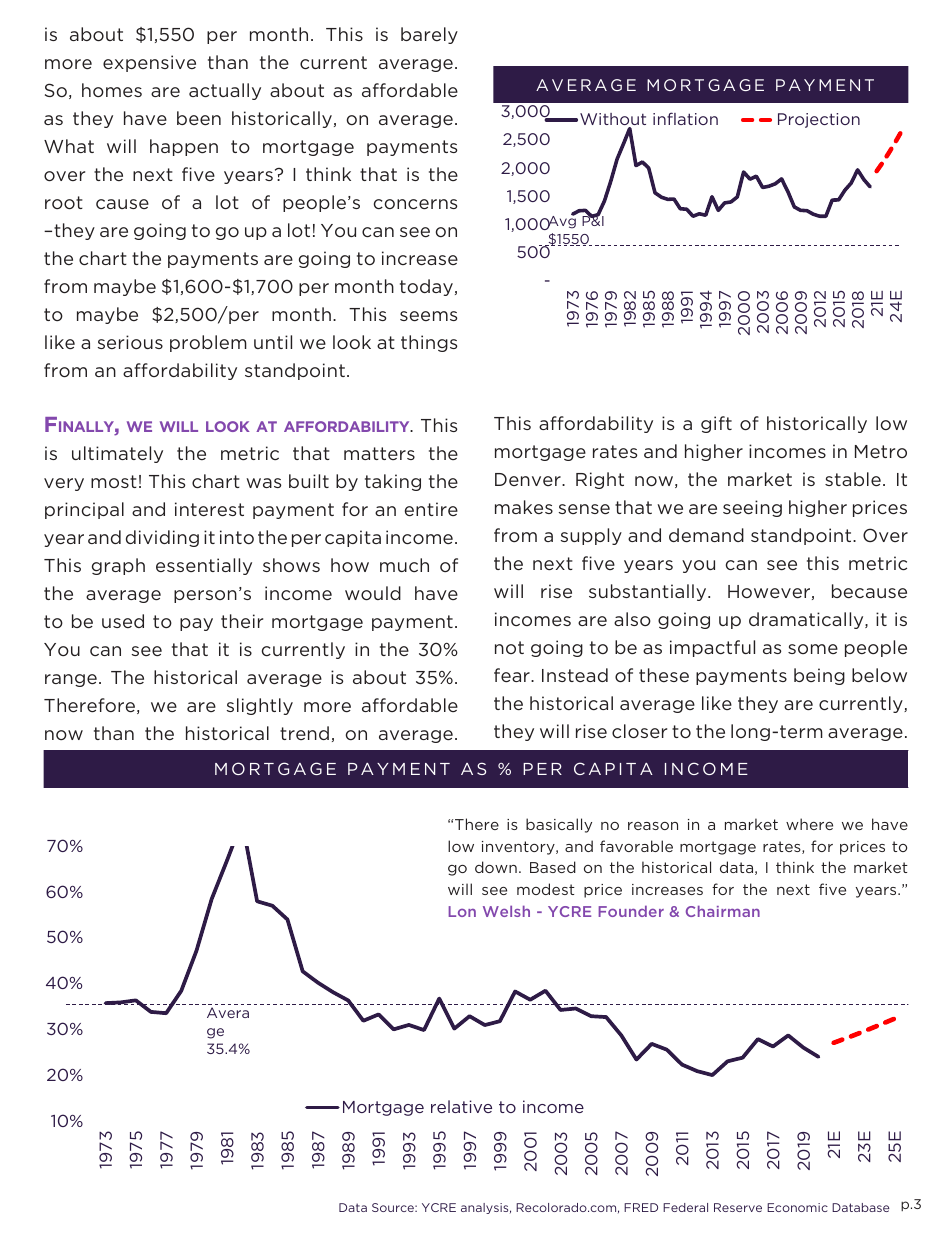 This screenshot has height=1233, width=952. Describe the element at coordinates (513, 675) in the screenshot. I see `fear` at that location.
